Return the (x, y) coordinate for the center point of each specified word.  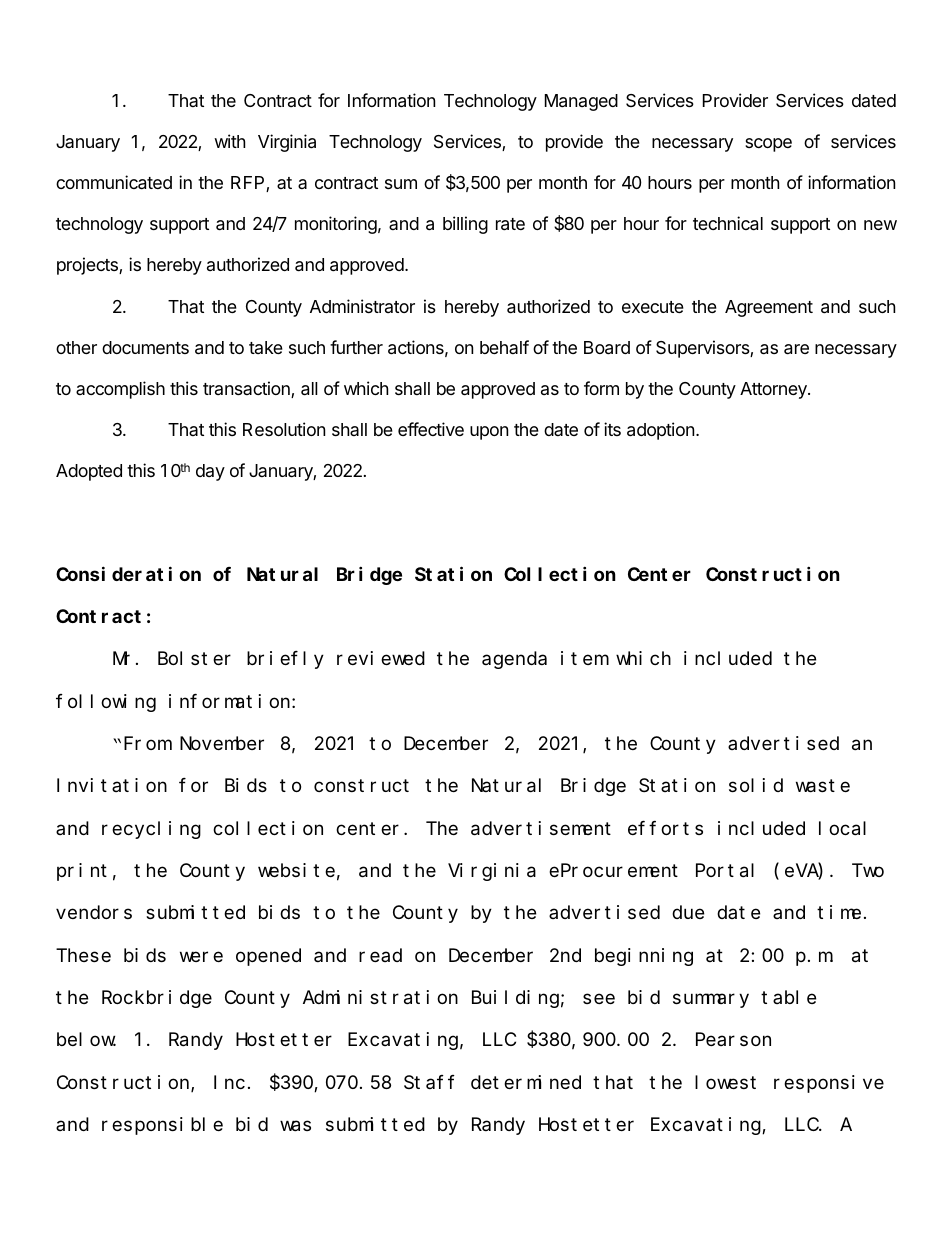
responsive (829, 1084)
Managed (581, 102)
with (229, 141)
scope (768, 145)
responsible (162, 1126)
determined (526, 1082)
